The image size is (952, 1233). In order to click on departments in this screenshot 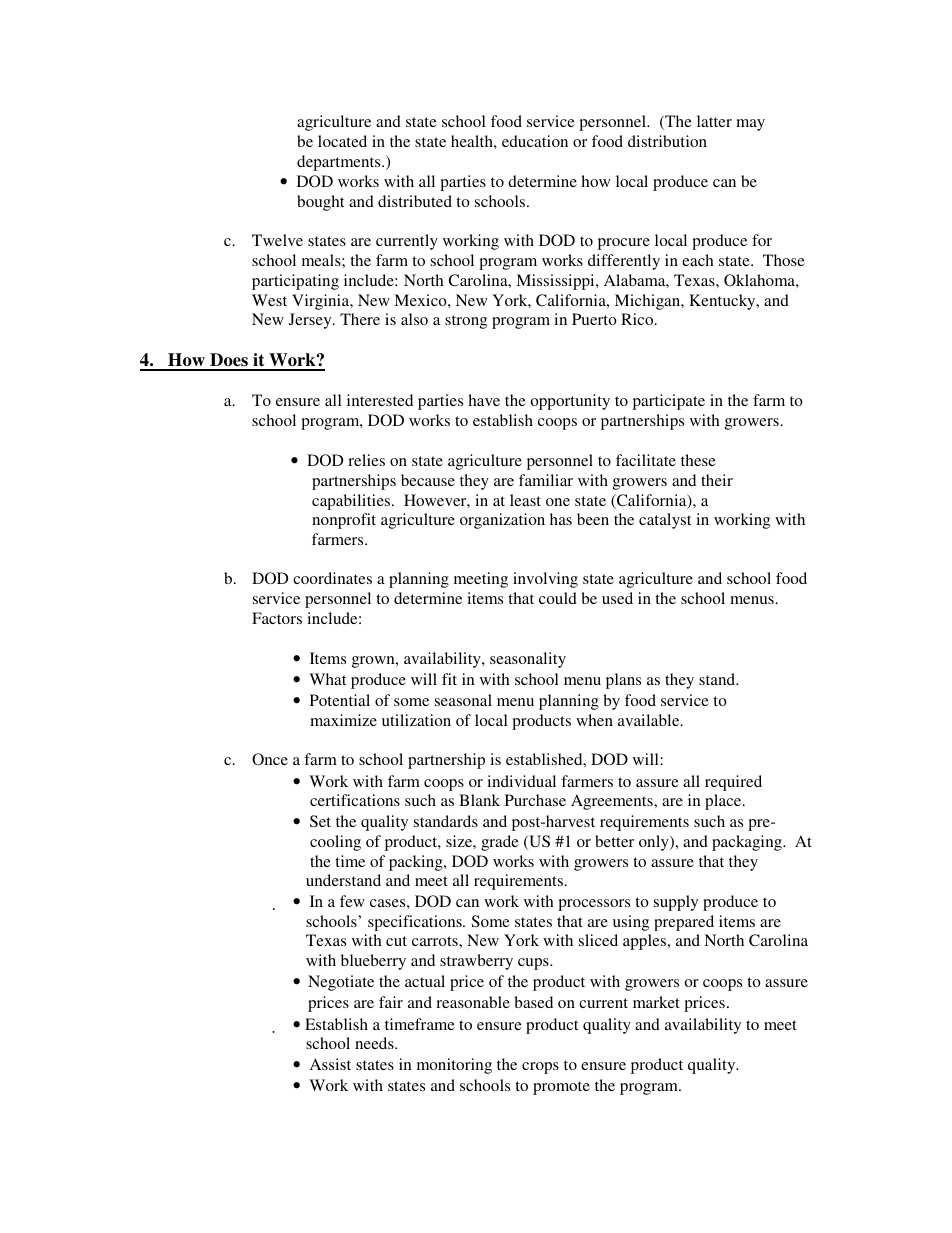, I will do `click(340, 163)`.
